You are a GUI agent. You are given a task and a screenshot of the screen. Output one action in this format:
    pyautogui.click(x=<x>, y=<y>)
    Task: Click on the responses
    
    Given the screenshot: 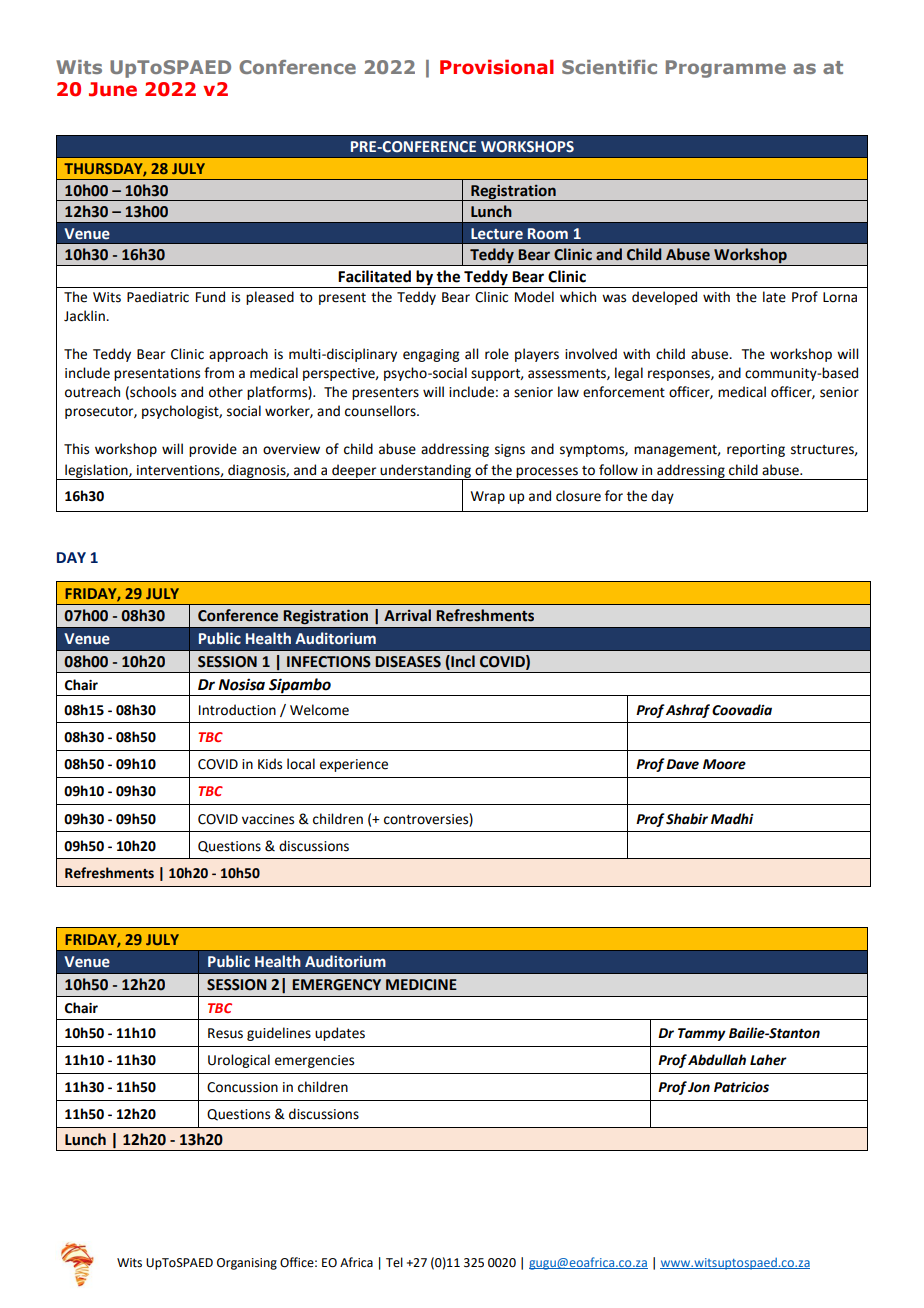 What is the action you would take?
    pyautogui.click(x=680, y=375)
